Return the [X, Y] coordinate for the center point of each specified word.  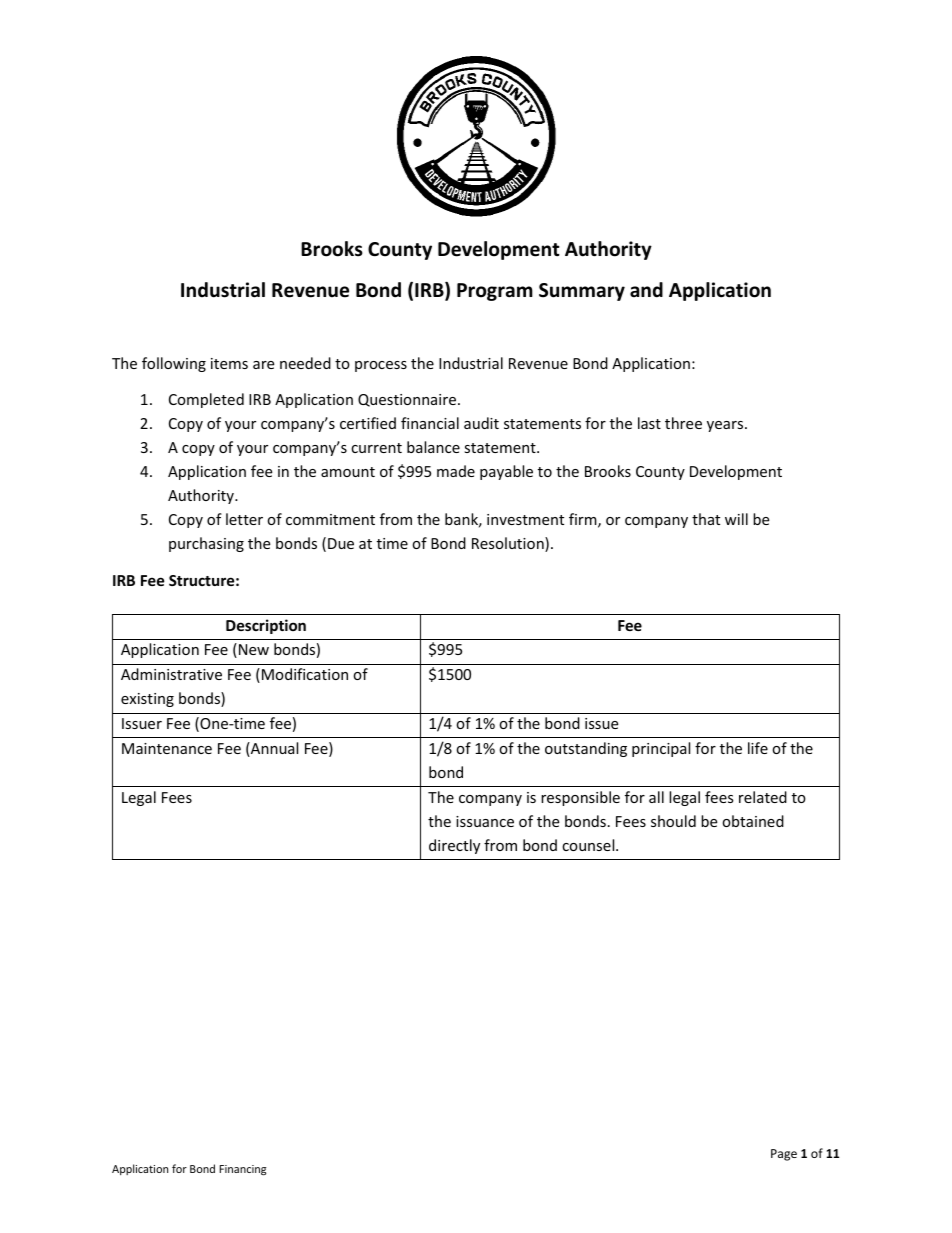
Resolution [509, 544]
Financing [242, 1170]
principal [661, 749]
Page [784, 1155]
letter [244, 519]
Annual [273, 749]
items [229, 363]
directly [454, 846]
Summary [582, 292]
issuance [485, 821]
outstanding [586, 749]
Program [495, 292]
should [673, 821]
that [706, 519]
